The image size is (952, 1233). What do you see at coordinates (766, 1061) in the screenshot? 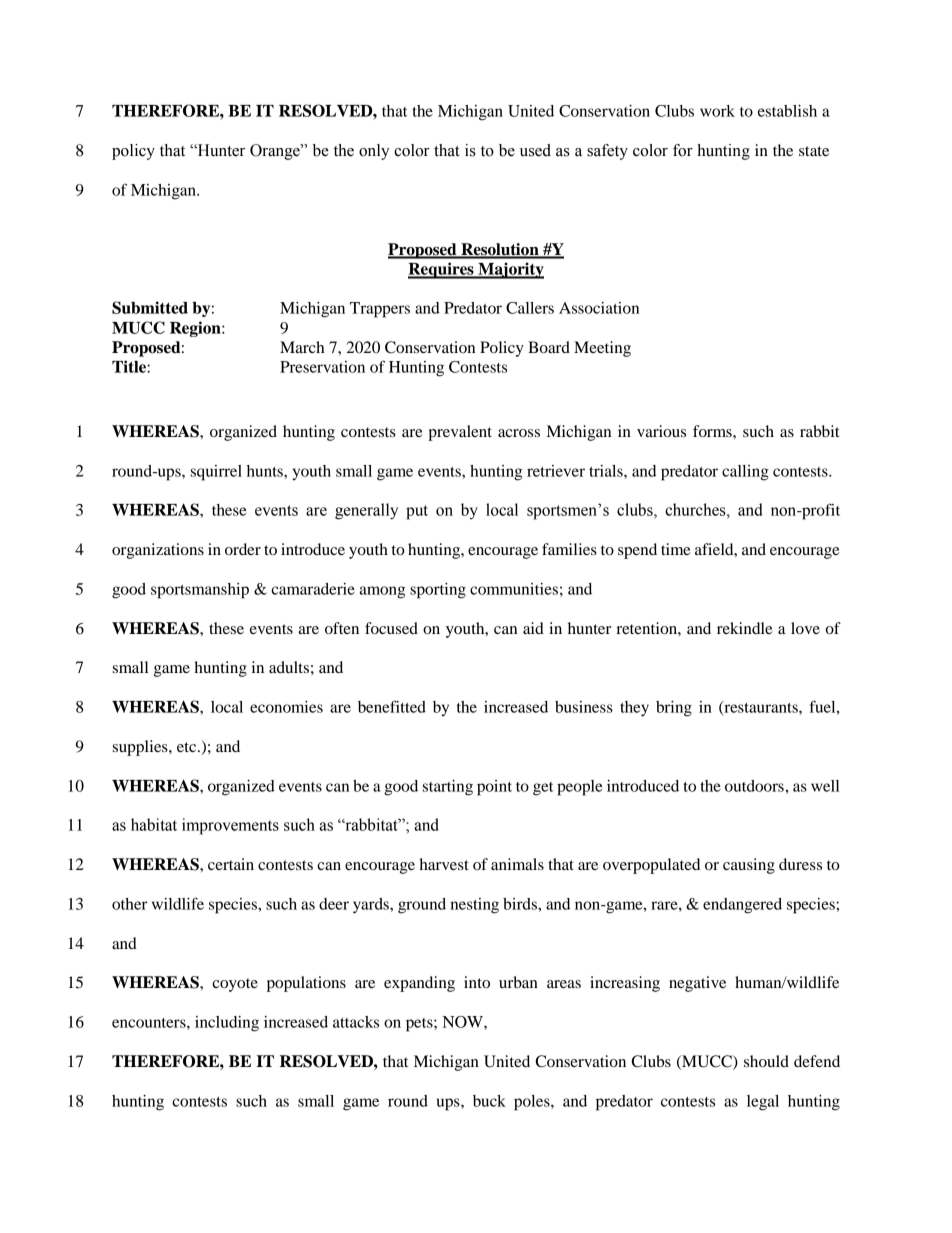
I see `should` at bounding box center [766, 1061].
